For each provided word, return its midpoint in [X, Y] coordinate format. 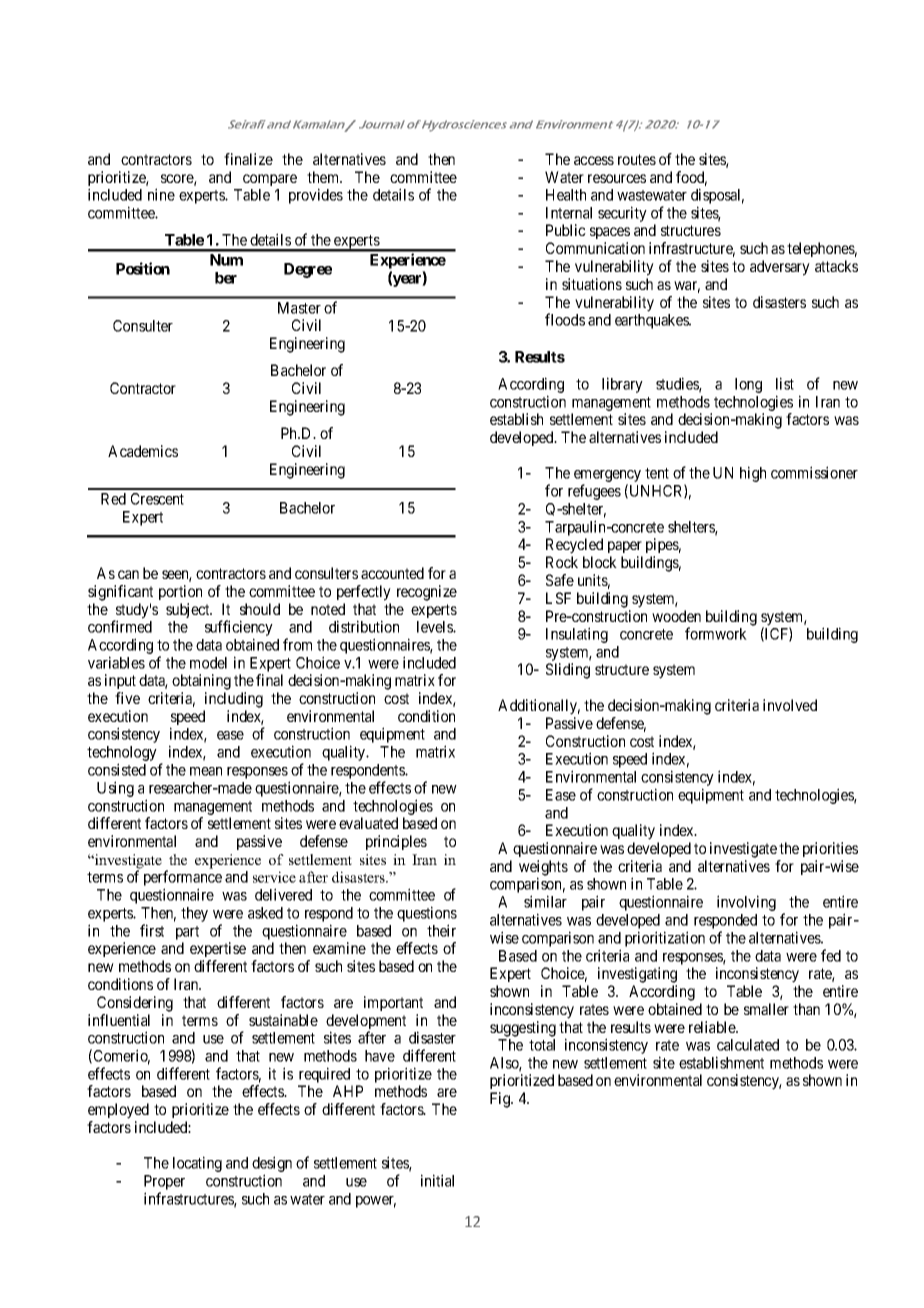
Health [566, 195]
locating [197, 1164]
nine [161, 194]
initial [437, 1180]
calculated [748, 1045]
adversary [780, 268]
